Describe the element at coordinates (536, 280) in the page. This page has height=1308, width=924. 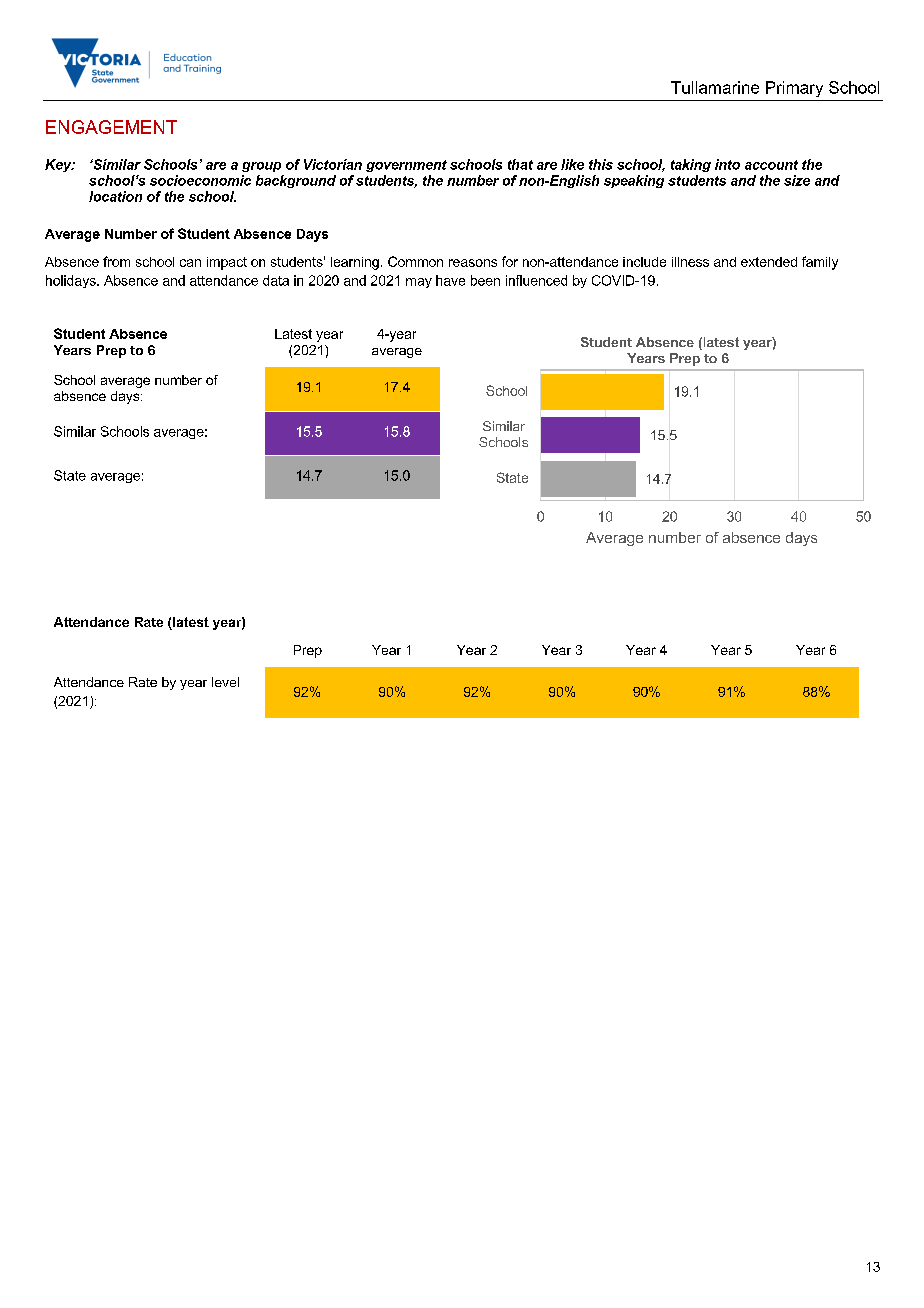
I see `influenced` at that location.
